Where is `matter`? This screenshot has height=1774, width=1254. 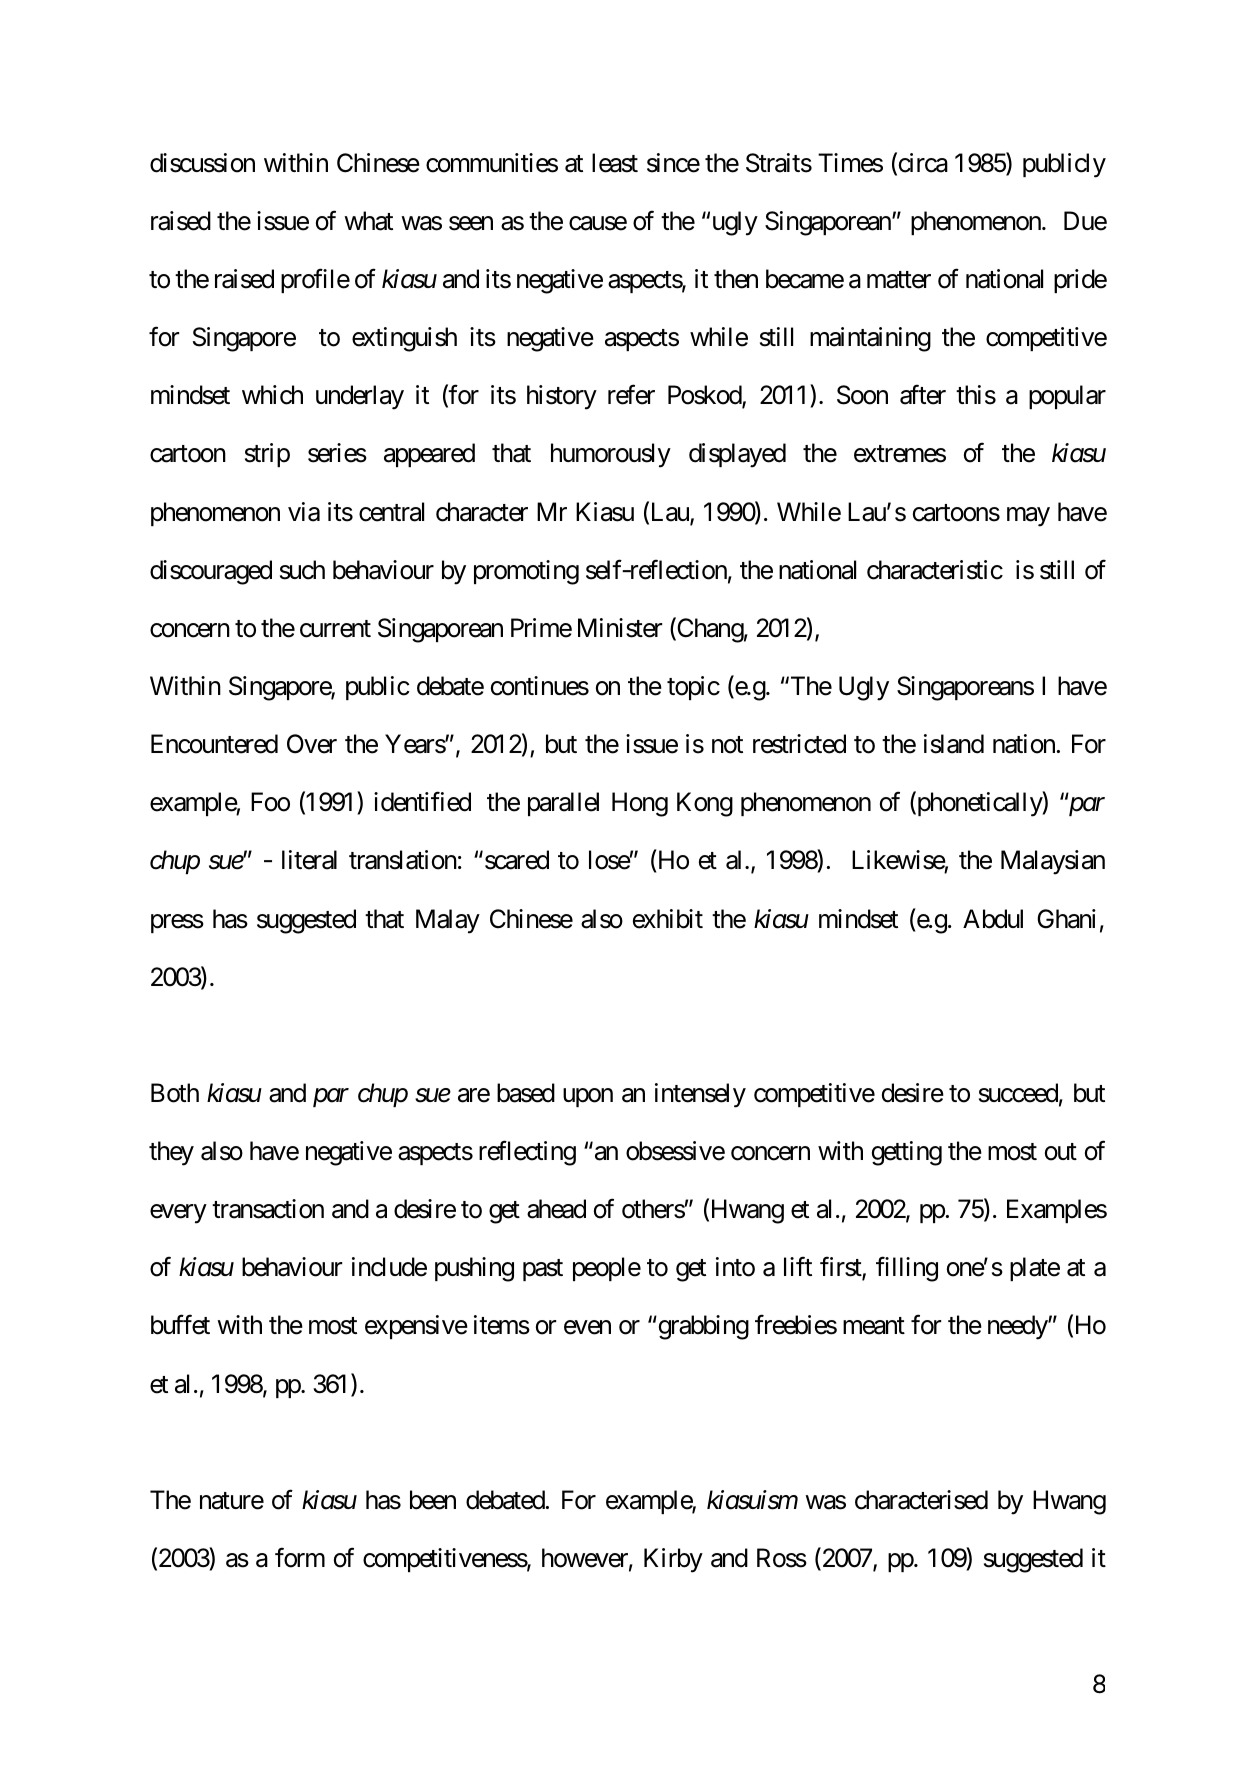
matter is located at coordinates (899, 280).
